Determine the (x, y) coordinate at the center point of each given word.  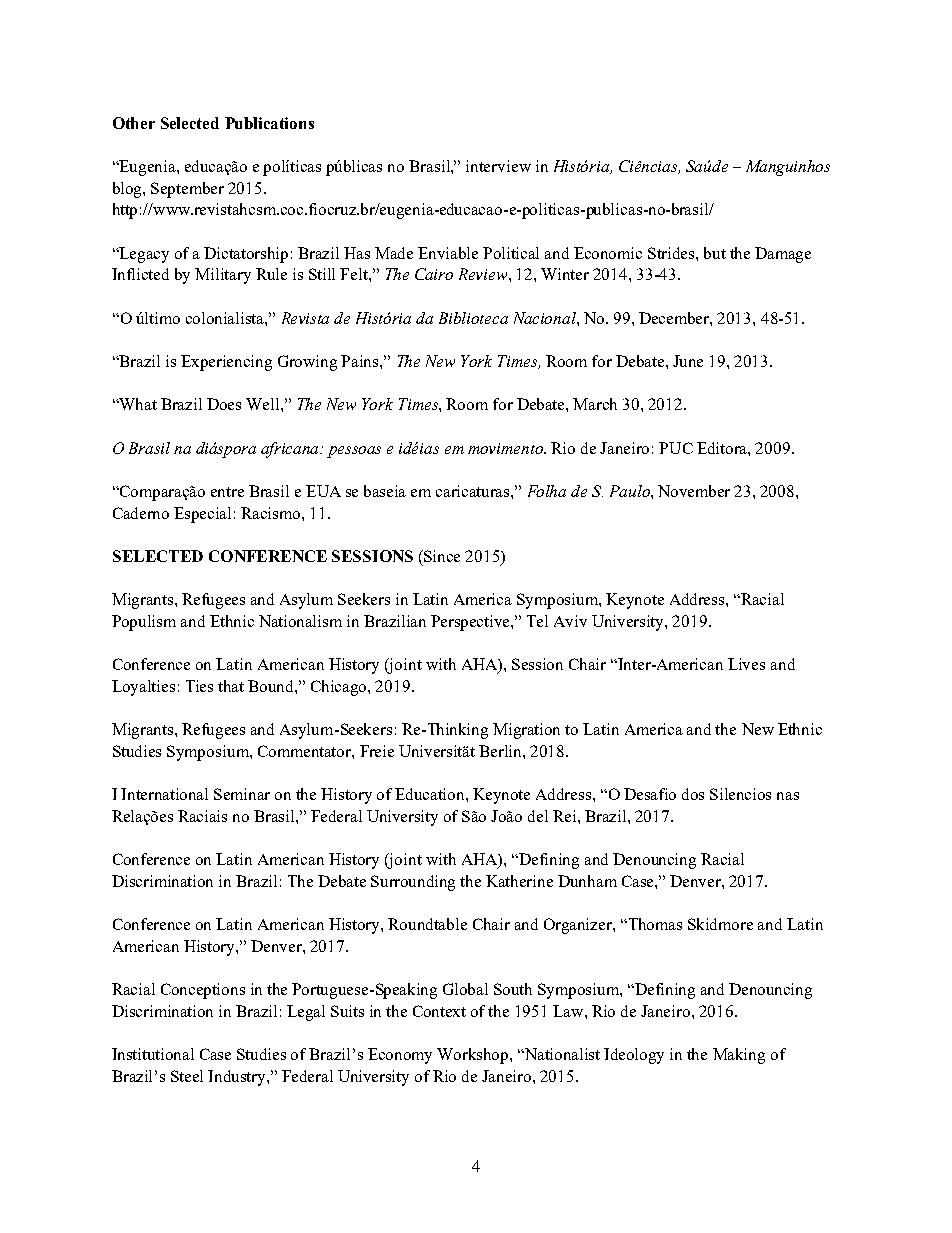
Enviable (448, 253)
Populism (144, 623)
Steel (187, 1076)
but (715, 253)
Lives (746, 664)
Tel (537, 621)
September (187, 190)
